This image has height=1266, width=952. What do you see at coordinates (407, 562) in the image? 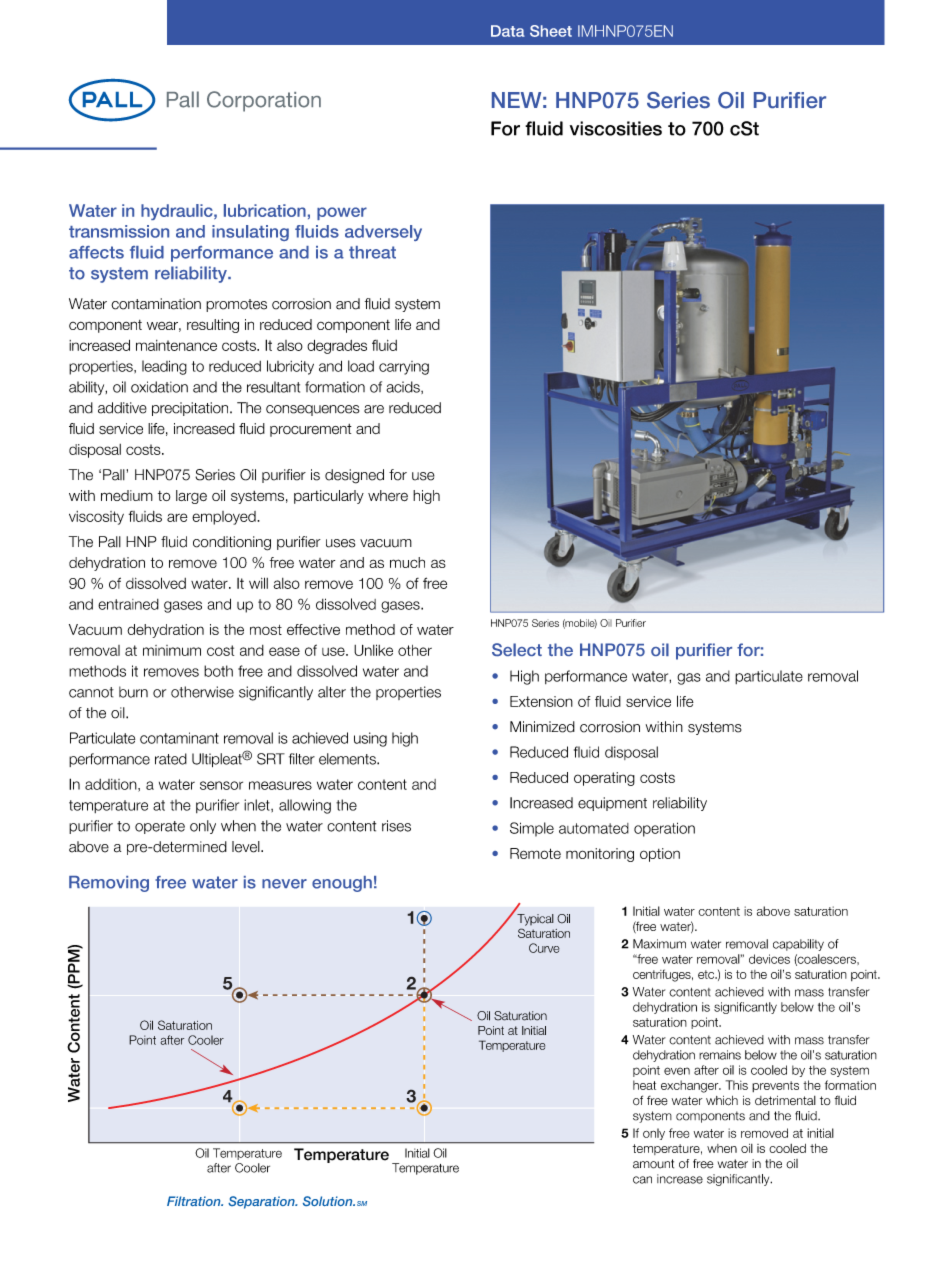
I see `much` at bounding box center [407, 562].
